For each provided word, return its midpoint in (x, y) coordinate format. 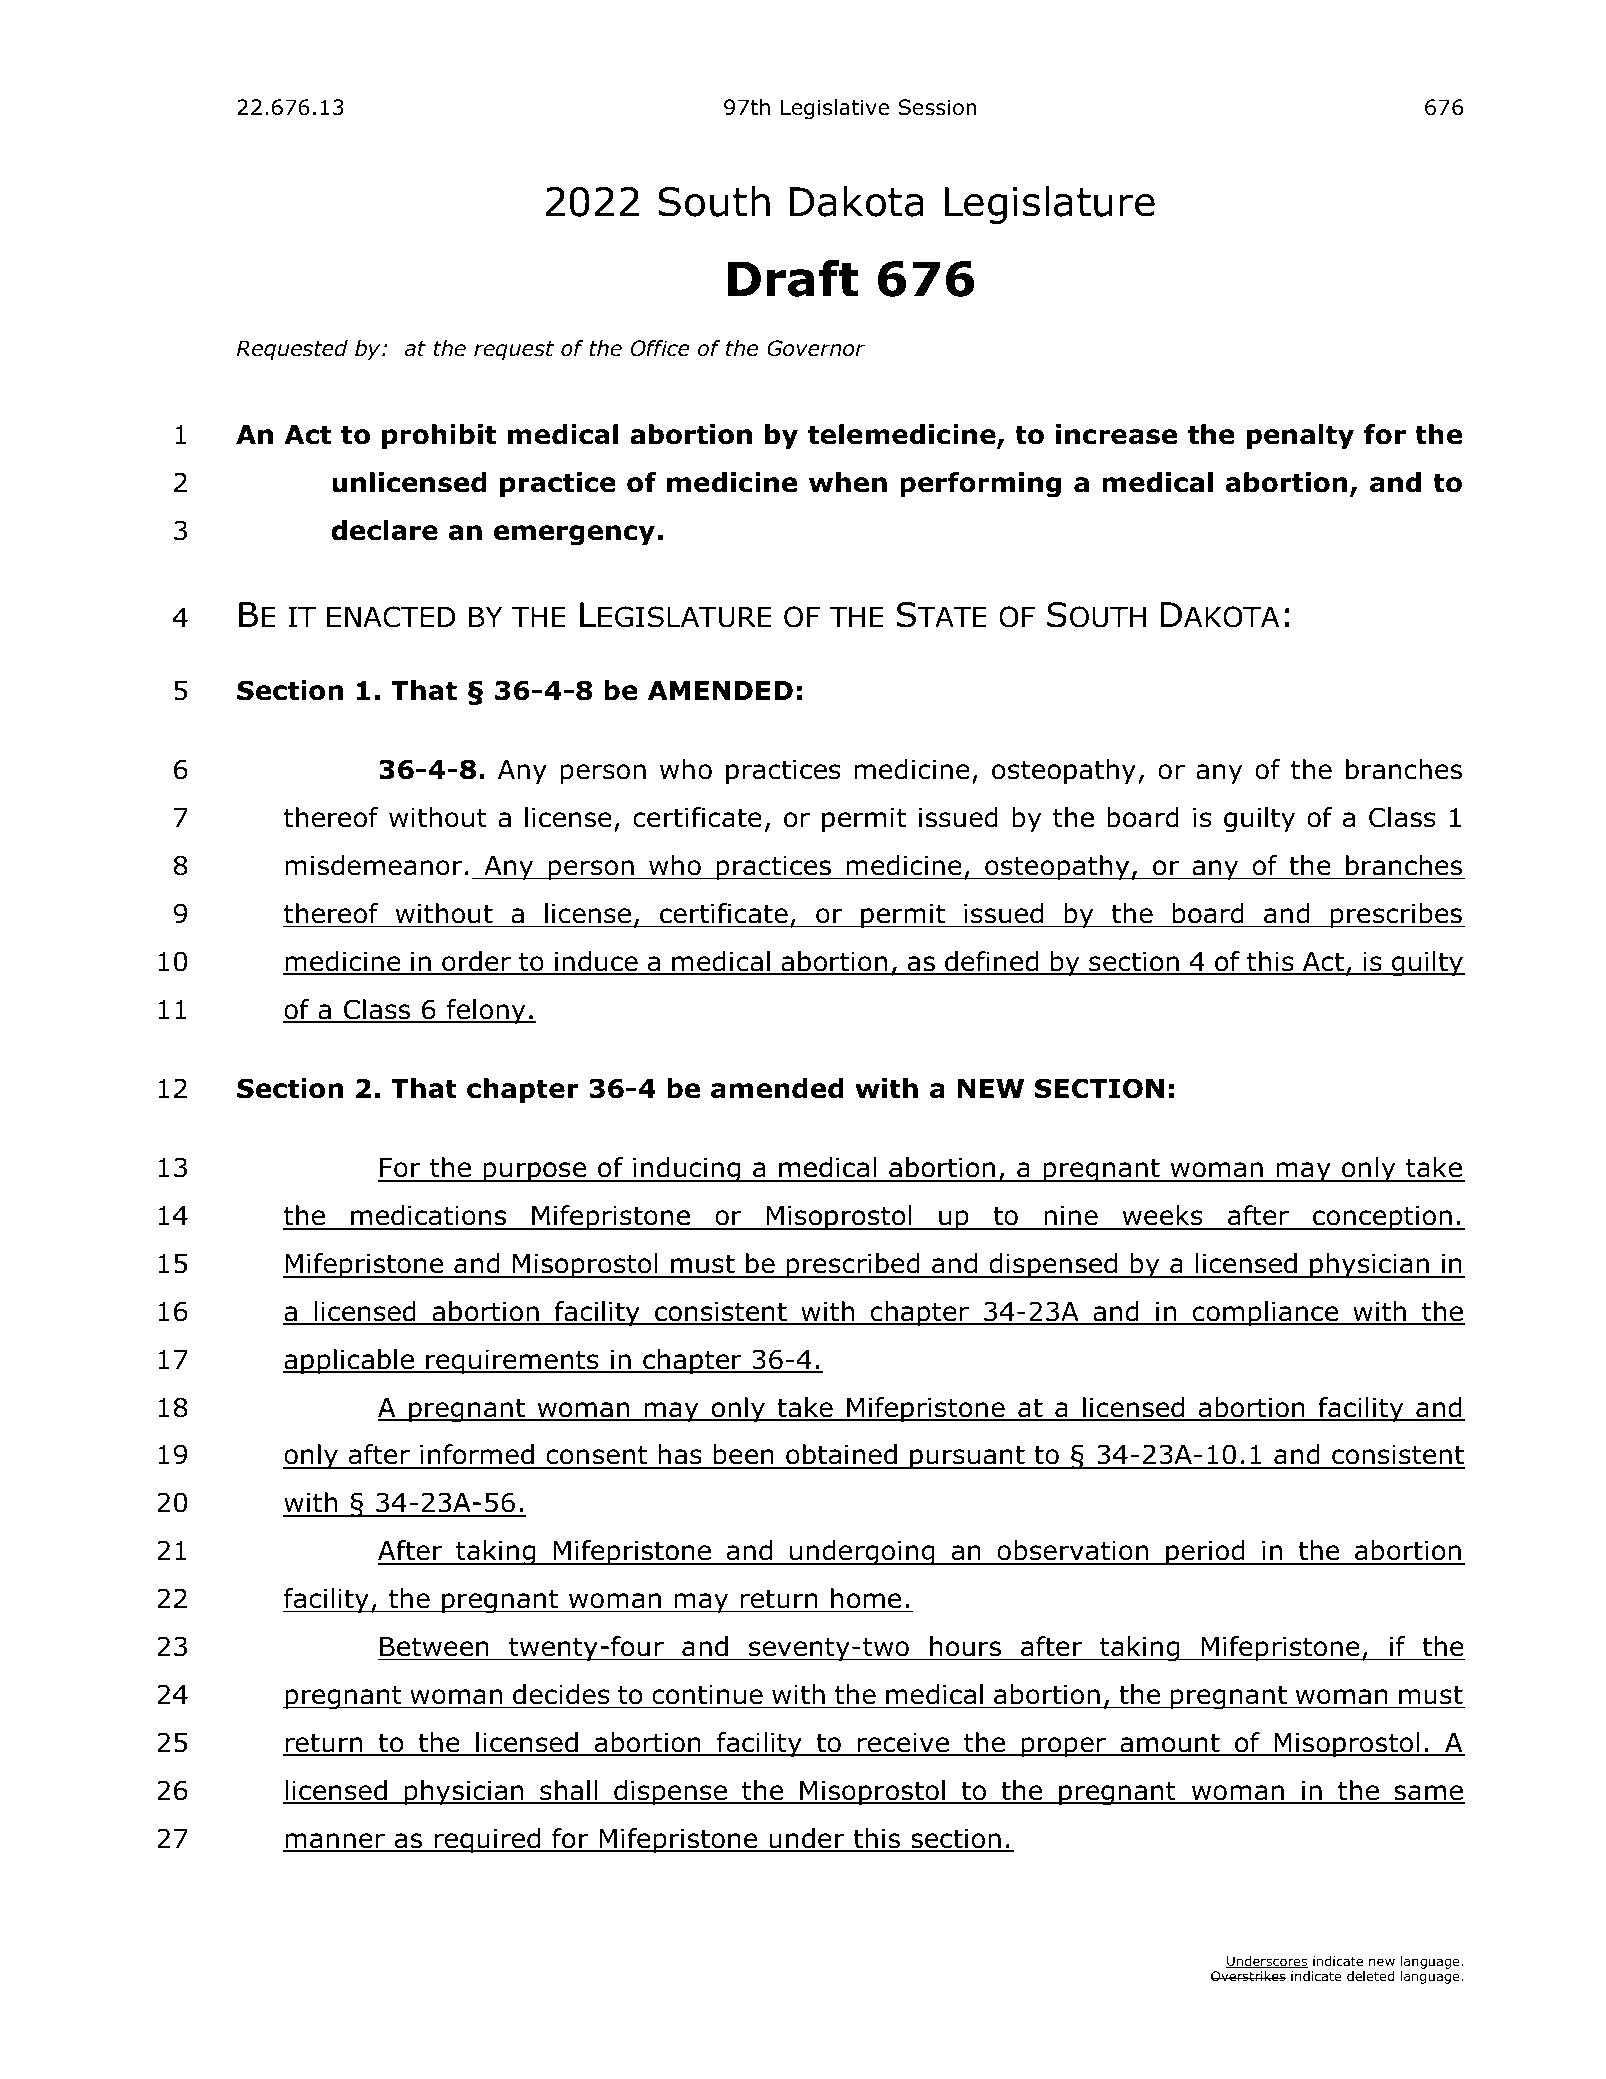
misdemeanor (374, 865)
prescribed (853, 1266)
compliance (1266, 1314)
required (487, 1841)
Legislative (835, 109)
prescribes (1396, 916)
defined (992, 962)
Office (660, 348)
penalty (1300, 437)
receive (903, 1744)
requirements (512, 1362)
